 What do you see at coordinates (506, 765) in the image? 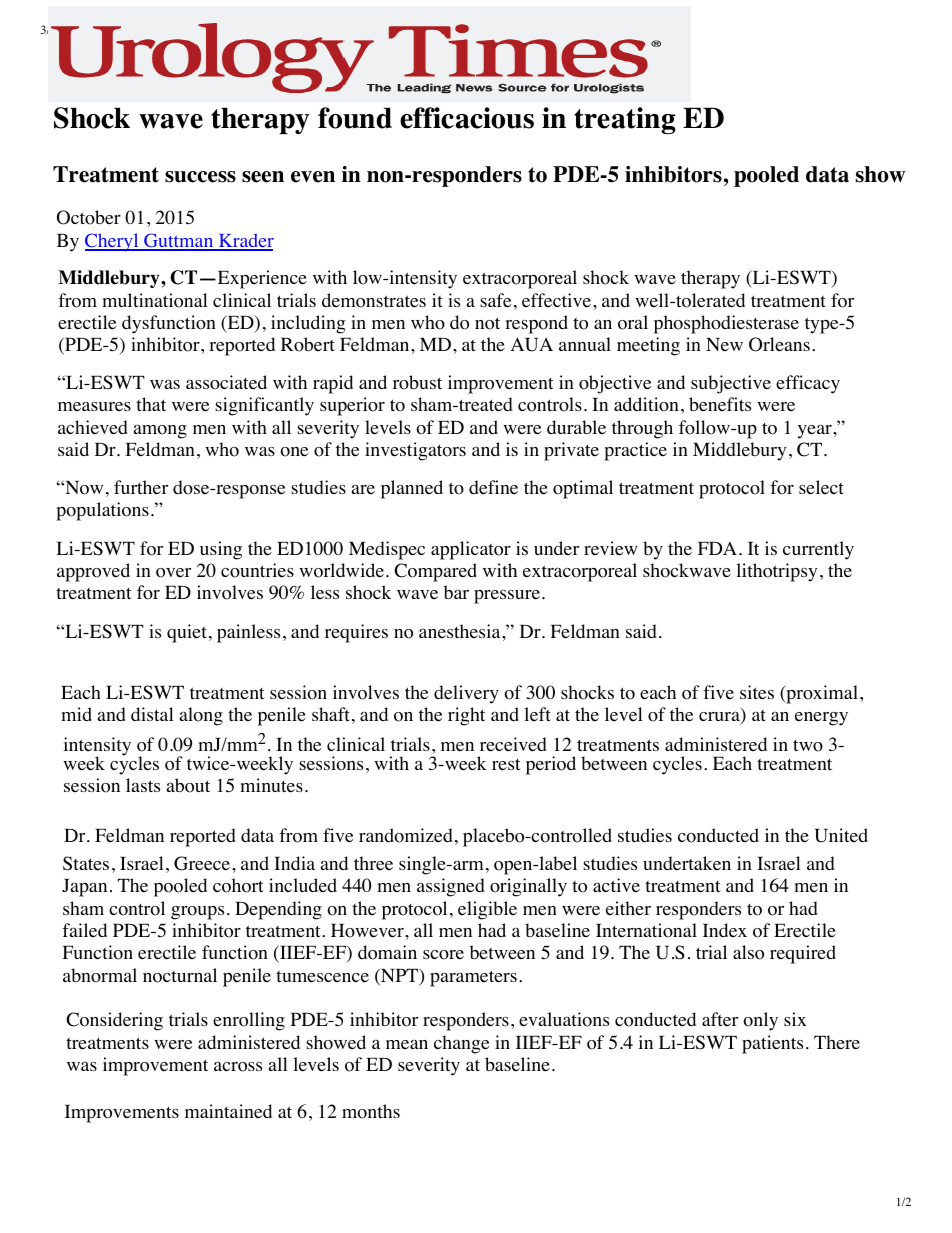
I see `rest` at bounding box center [506, 765].
